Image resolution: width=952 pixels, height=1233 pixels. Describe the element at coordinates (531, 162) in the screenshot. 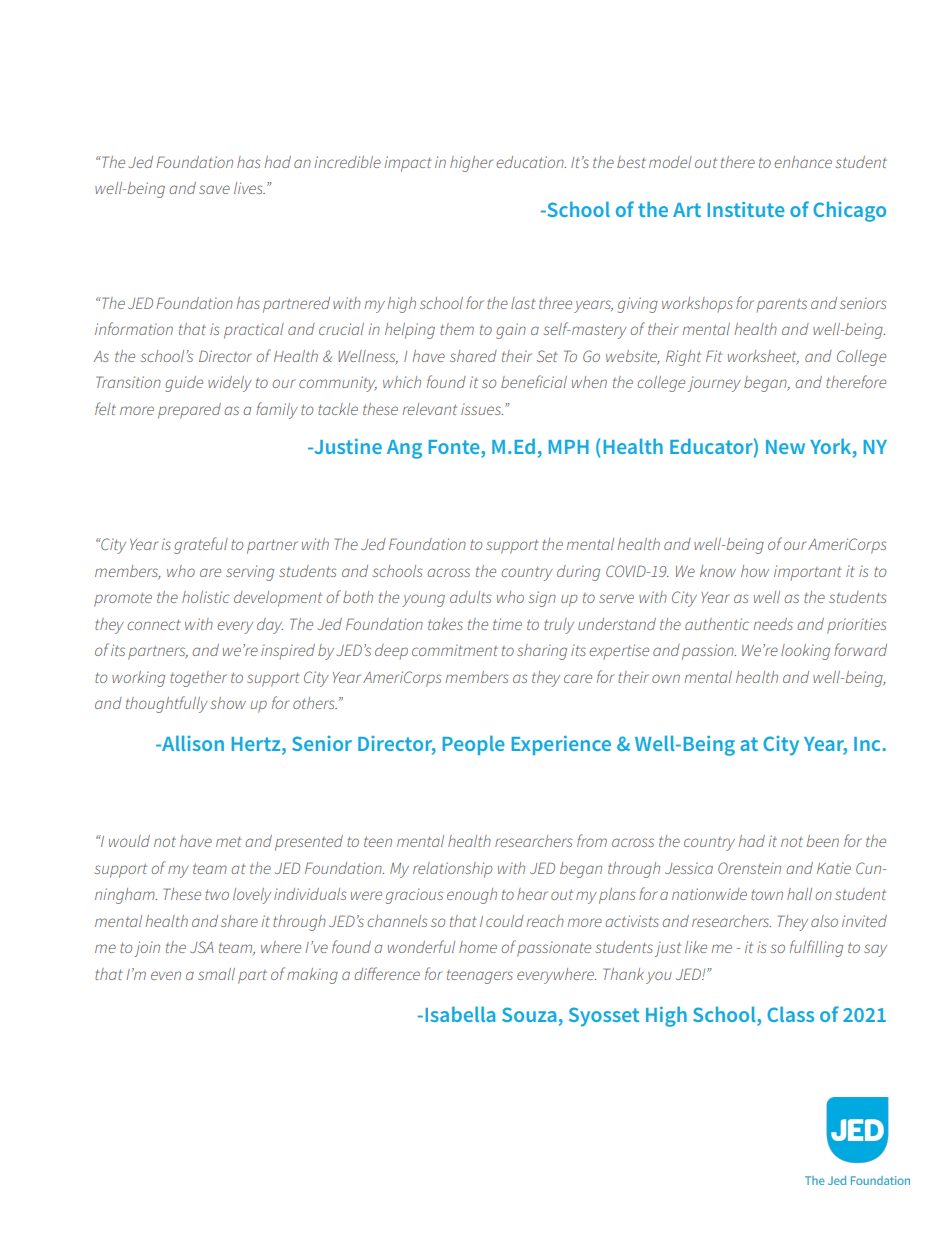

I see `education` at that location.
